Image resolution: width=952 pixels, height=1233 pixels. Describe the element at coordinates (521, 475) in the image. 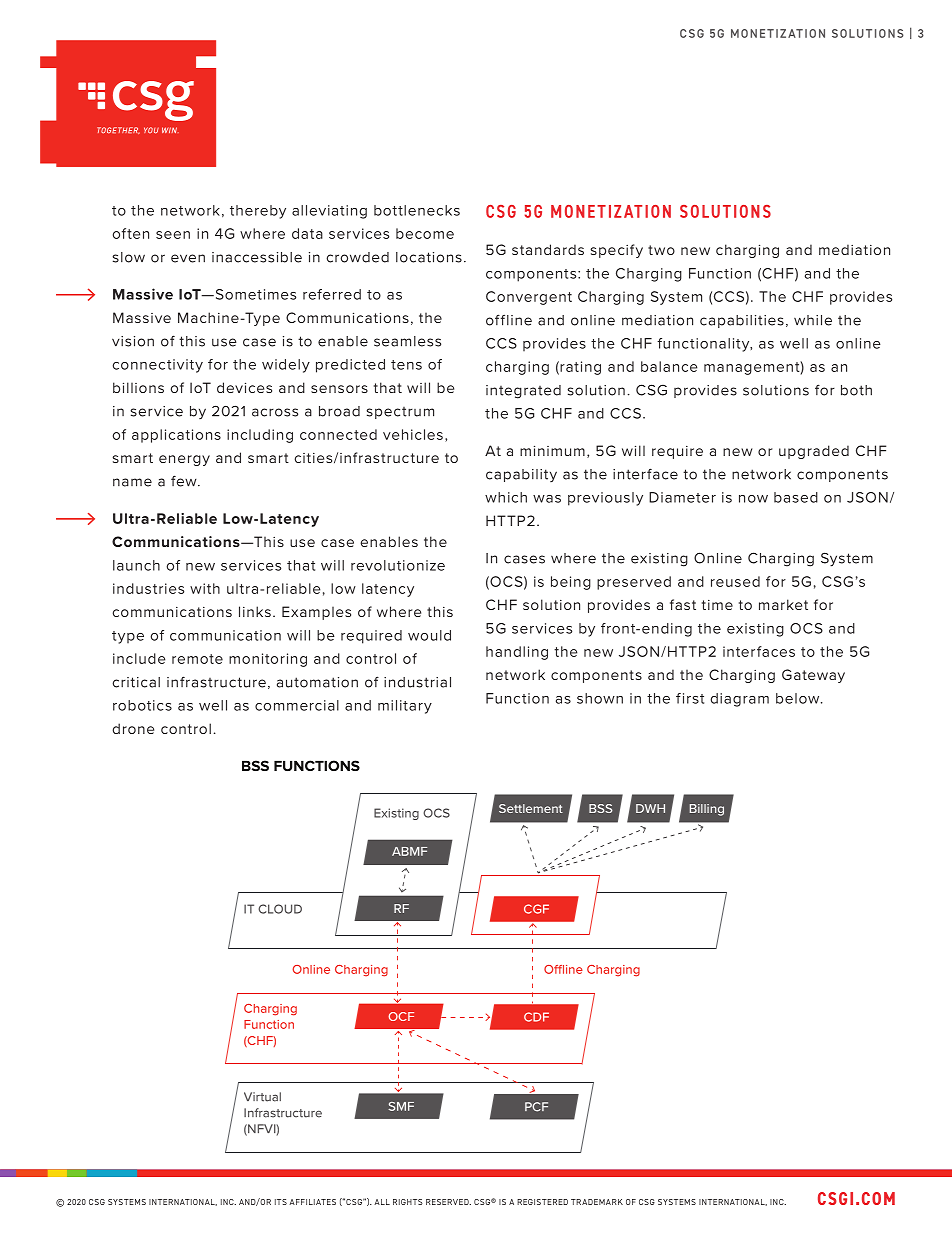

I see `capability` at that location.
